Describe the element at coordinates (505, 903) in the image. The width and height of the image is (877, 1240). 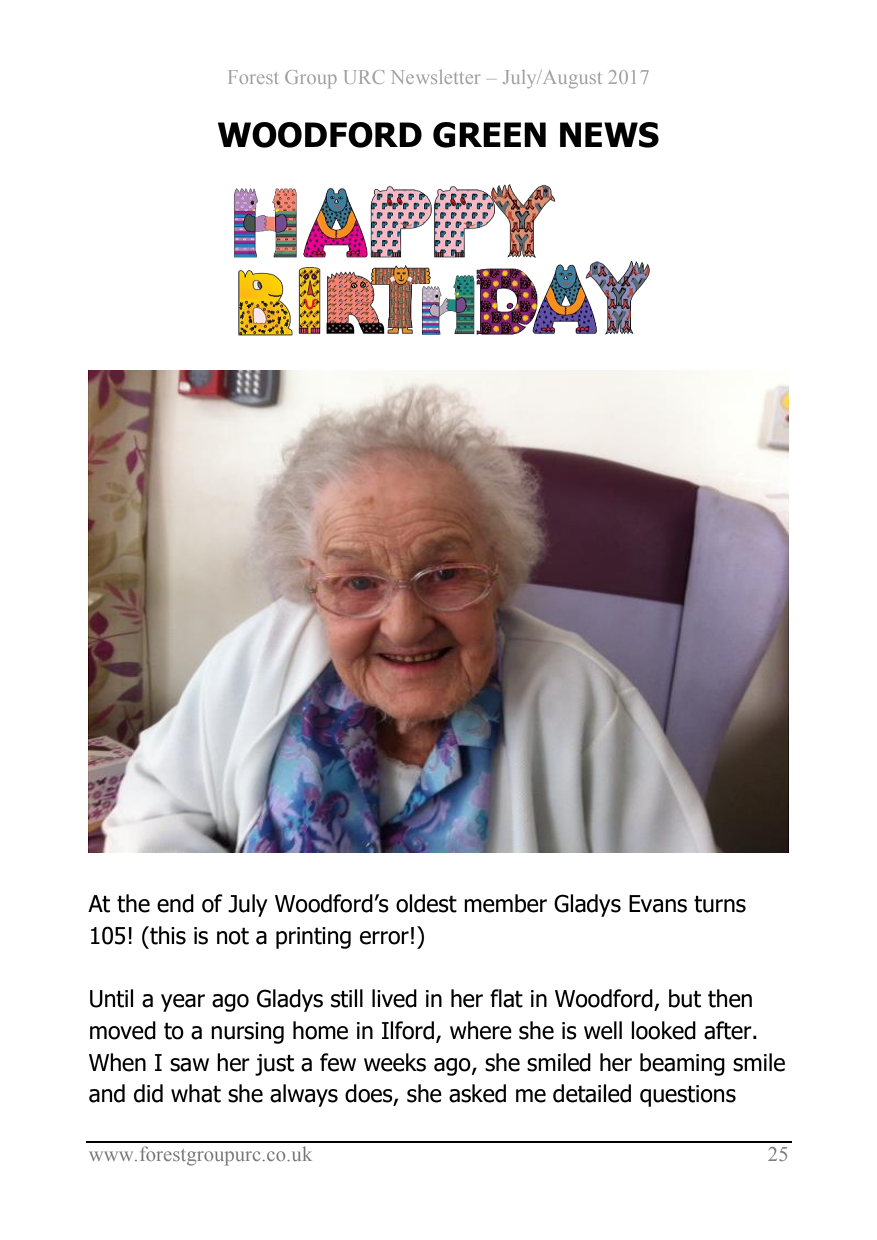
I see `member` at that location.
